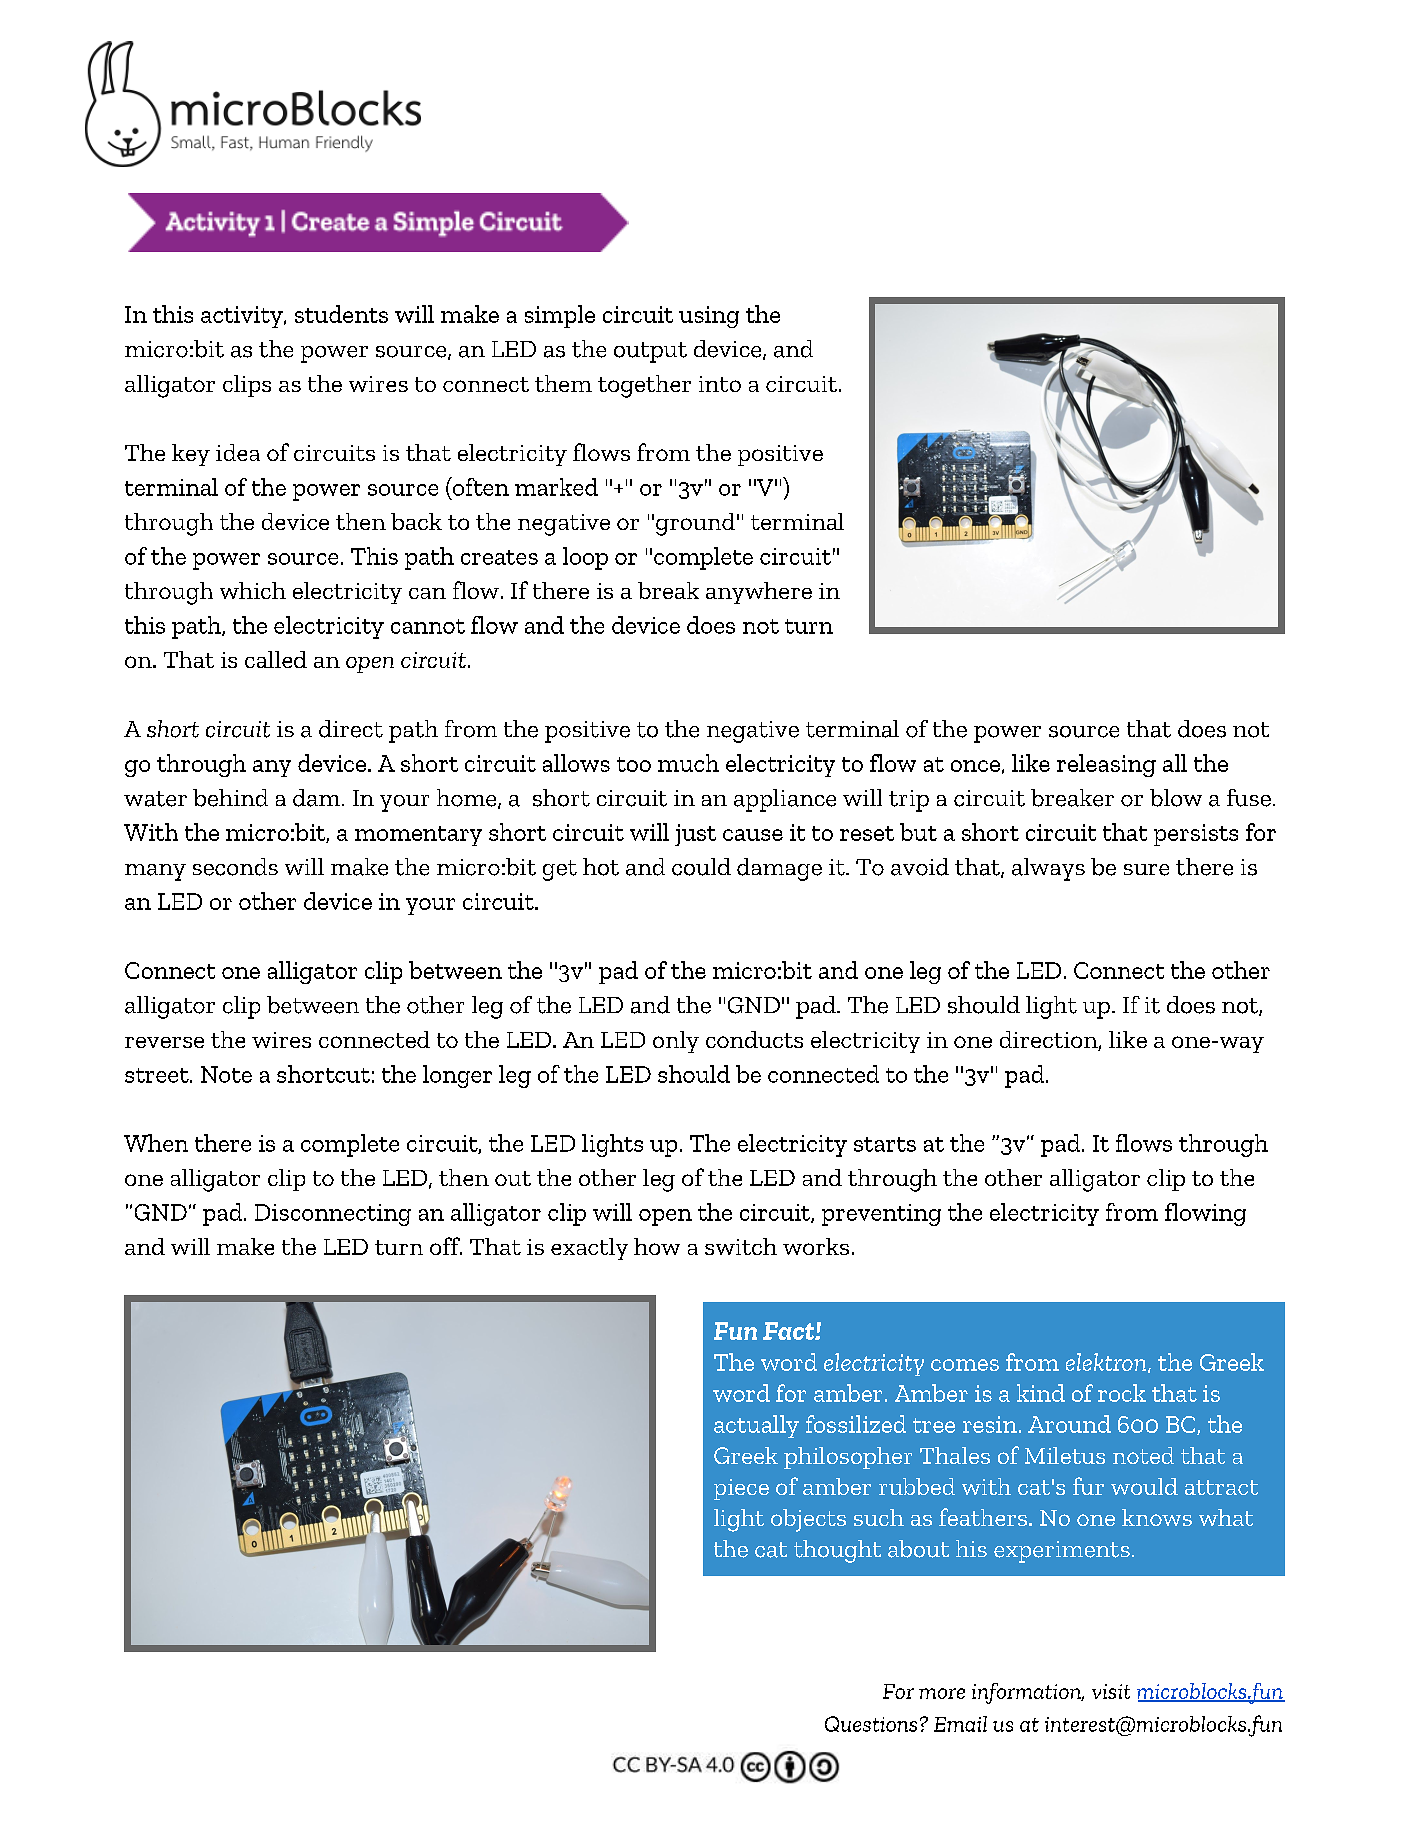 The width and height of the page is (1409, 1823). Describe the element at coordinates (720, 384) in the page. I see `into` at that location.
